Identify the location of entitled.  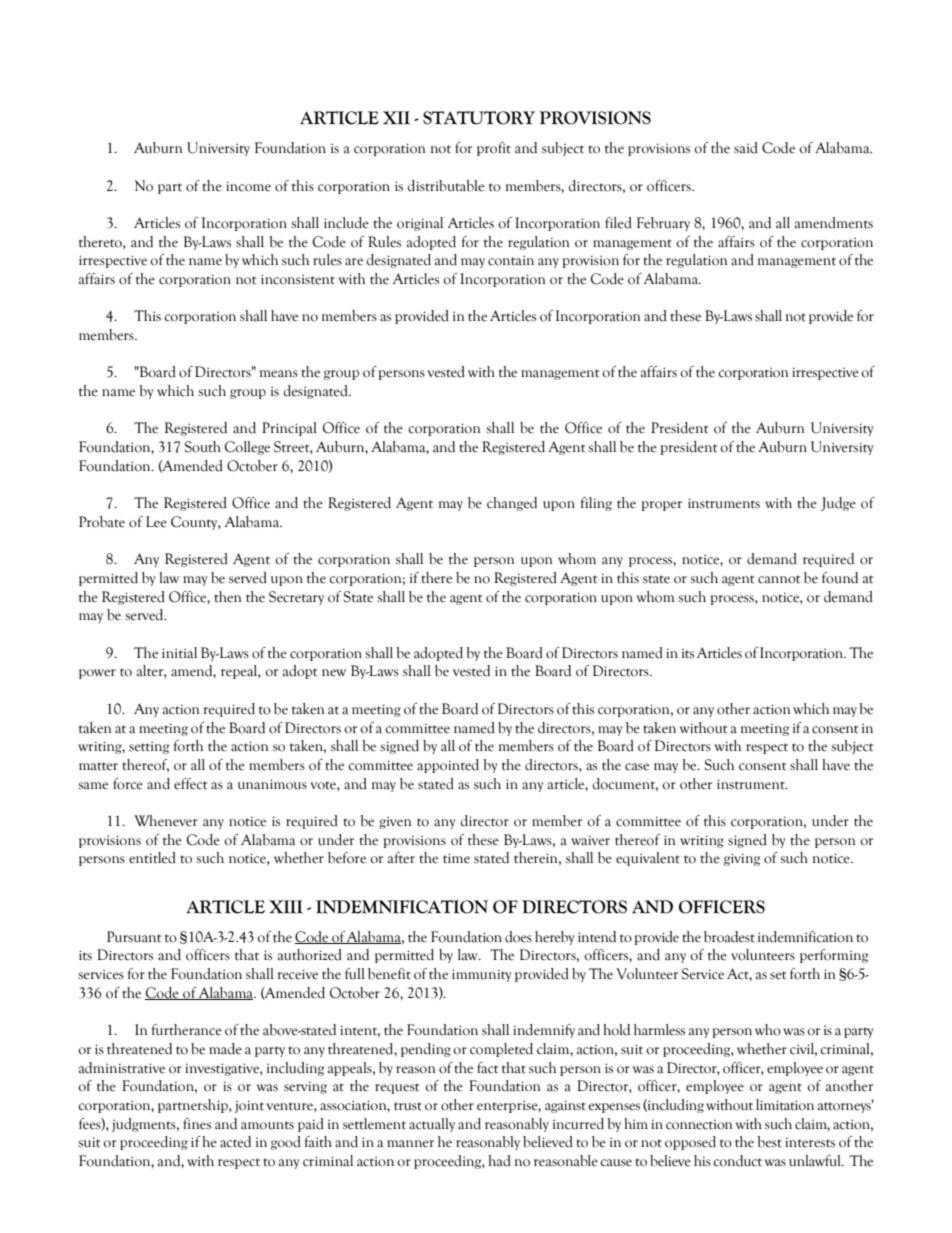
(152, 858).
